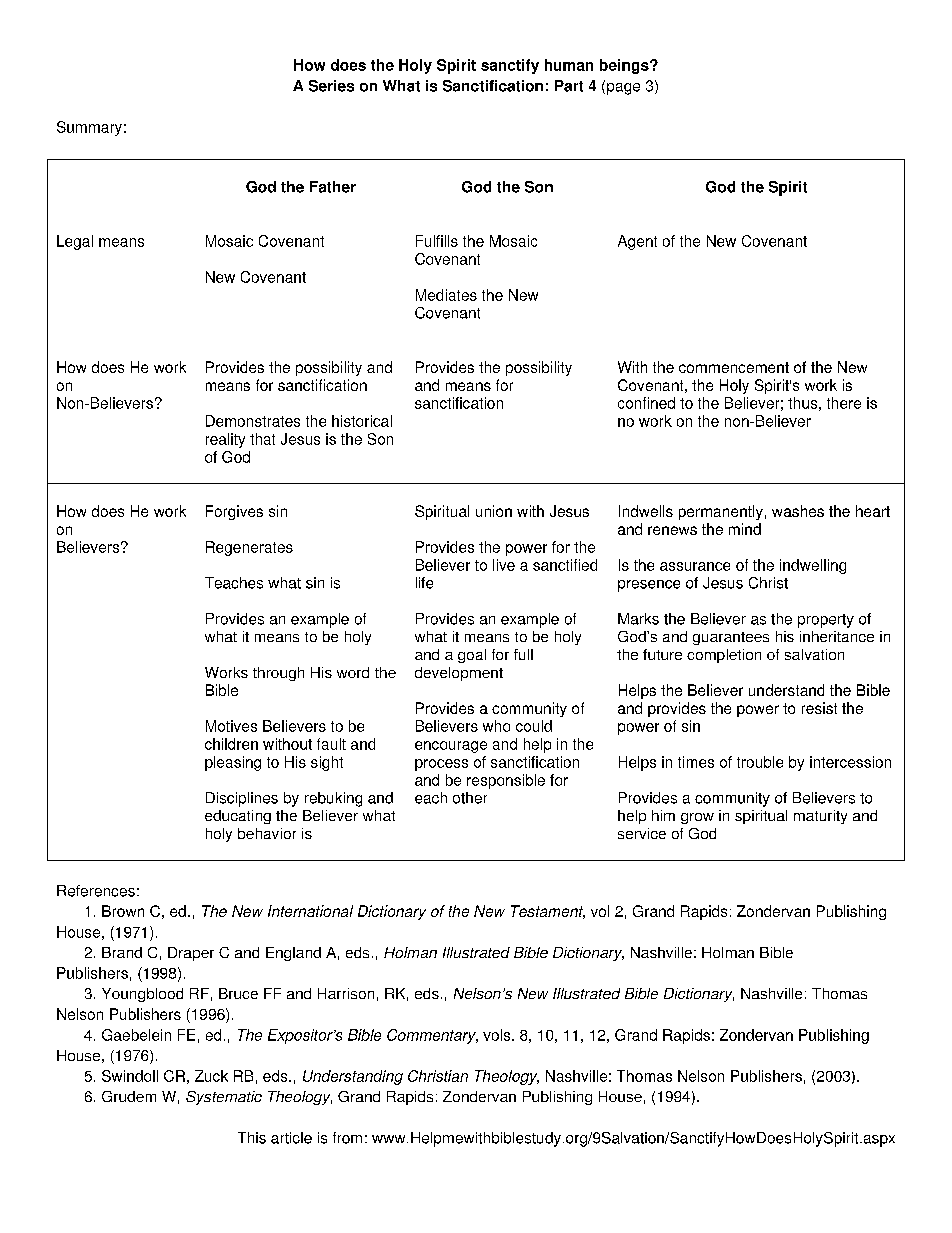  I want to click on union, so click(494, 511).
